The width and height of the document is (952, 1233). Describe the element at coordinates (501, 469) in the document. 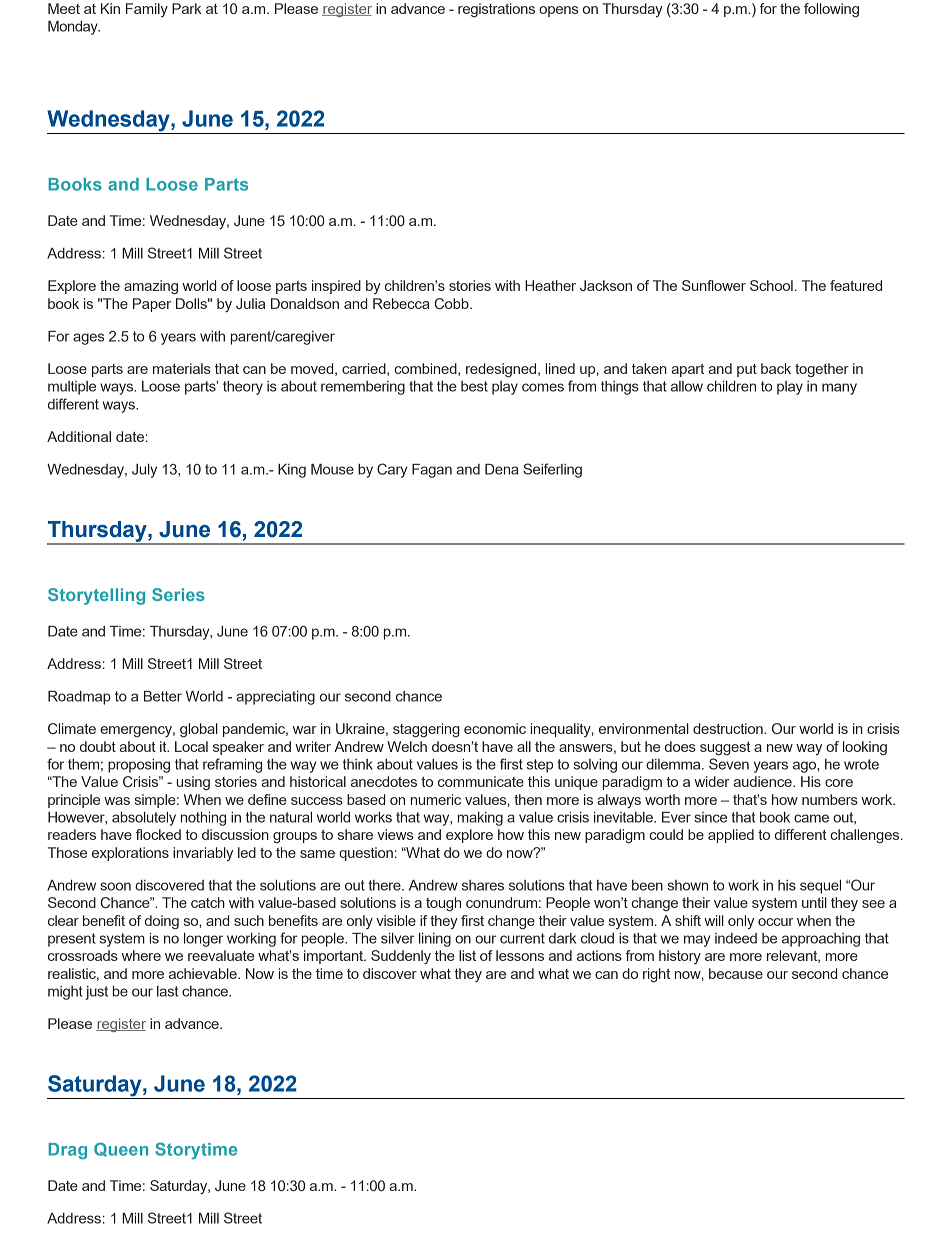

I see `Dena` at that location.
